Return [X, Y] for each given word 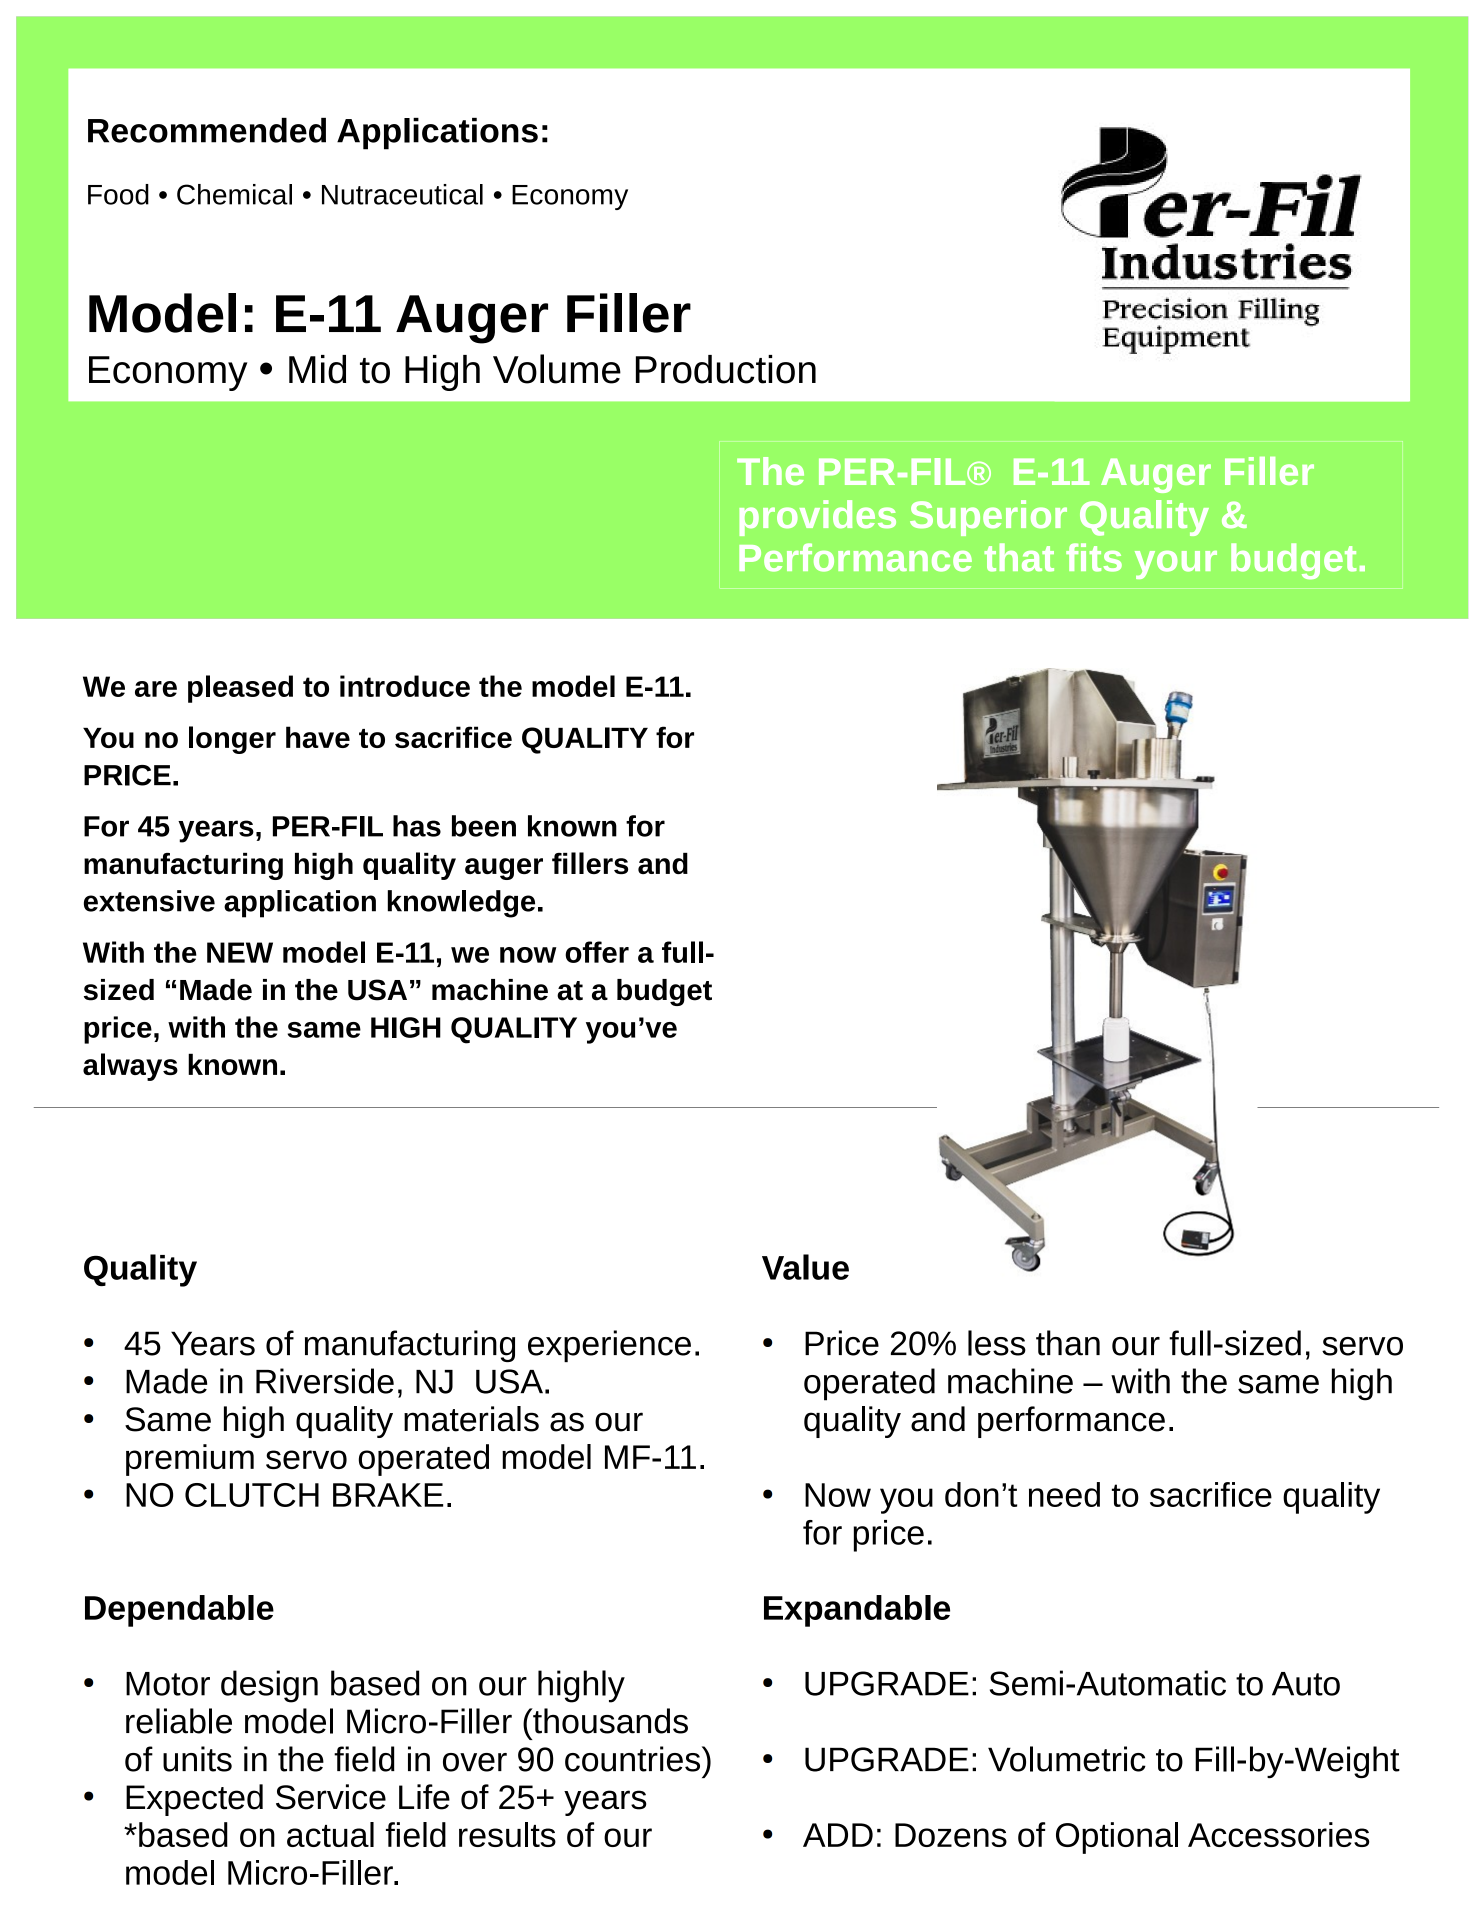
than [1068, 1343]
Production [726, 369]
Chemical [234, 194]
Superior [988, 518]
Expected [194, 1800]
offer [597, 952]
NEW [240, 952]
